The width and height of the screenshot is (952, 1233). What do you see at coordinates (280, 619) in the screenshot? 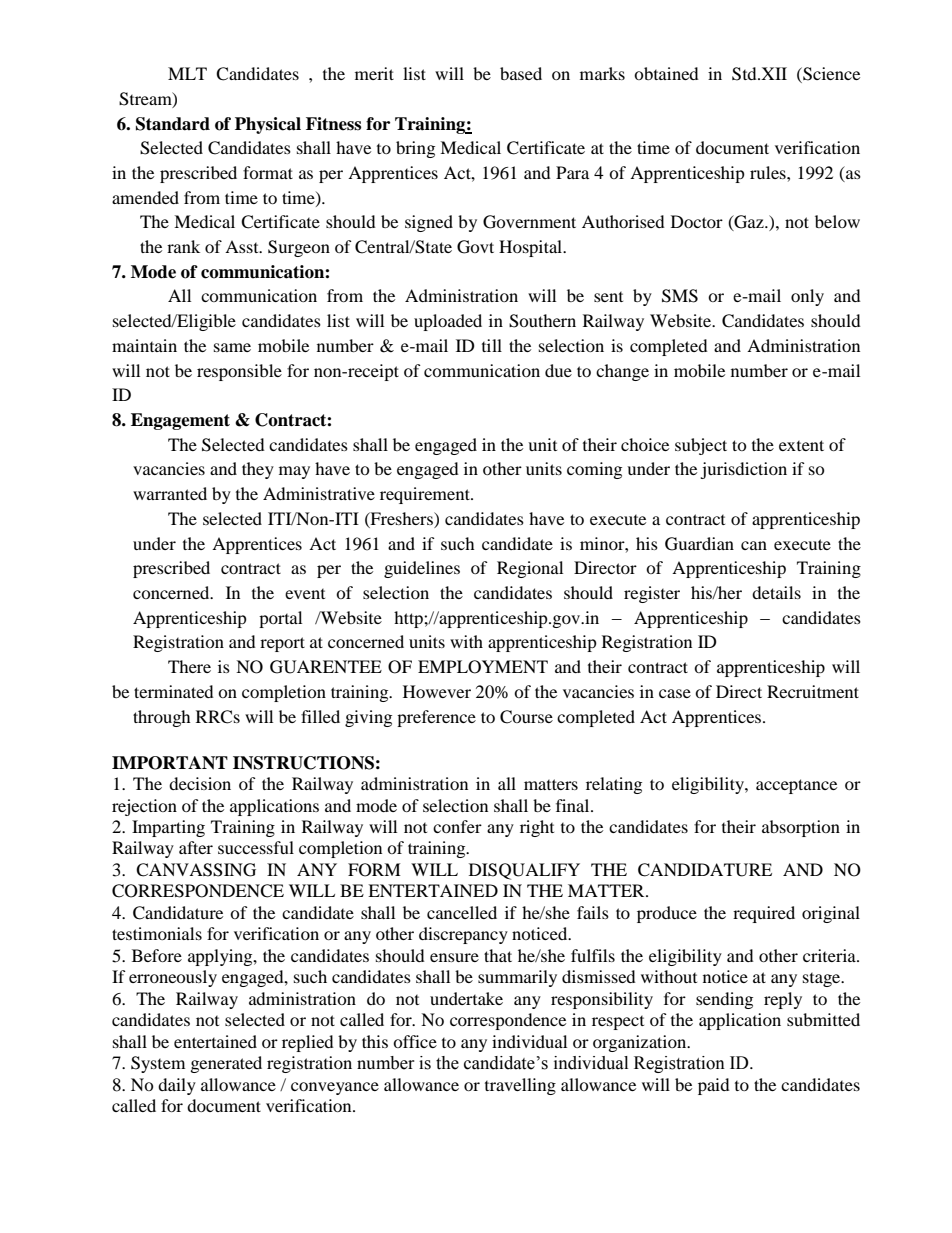
I see `portal` at bounding box center [280, 619].
